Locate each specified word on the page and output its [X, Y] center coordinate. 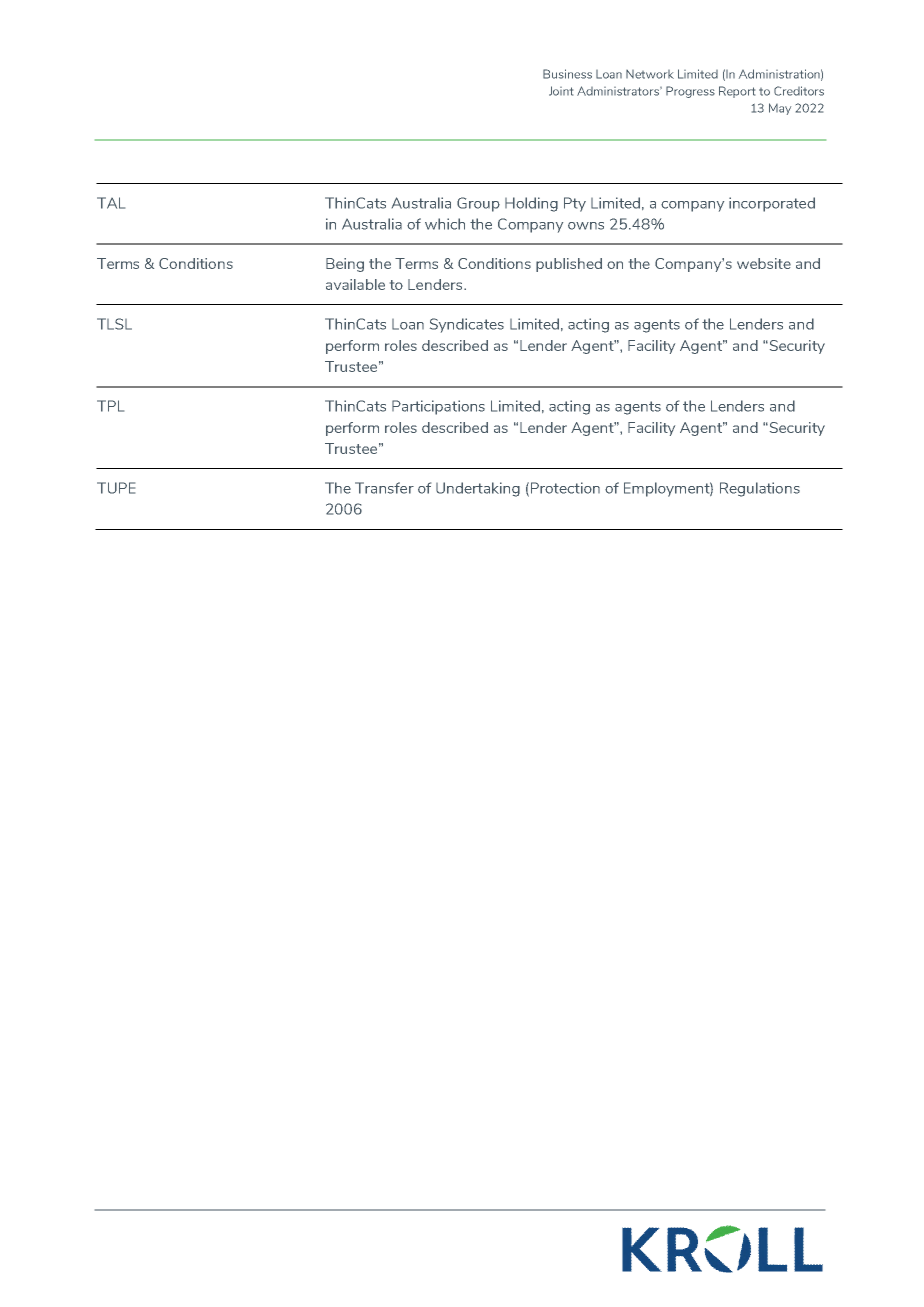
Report [737, 92]
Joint [561, 91]
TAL [111, 203]
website [764, 263]
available [355, 284]
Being [345, 265]
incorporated [772, 204]
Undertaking [478, 489]
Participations [438, 407]
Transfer [384, 488]
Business [567, 74]
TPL [110, 406]
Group [478, 204]
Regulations [760, 489]
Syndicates [467, 325]
